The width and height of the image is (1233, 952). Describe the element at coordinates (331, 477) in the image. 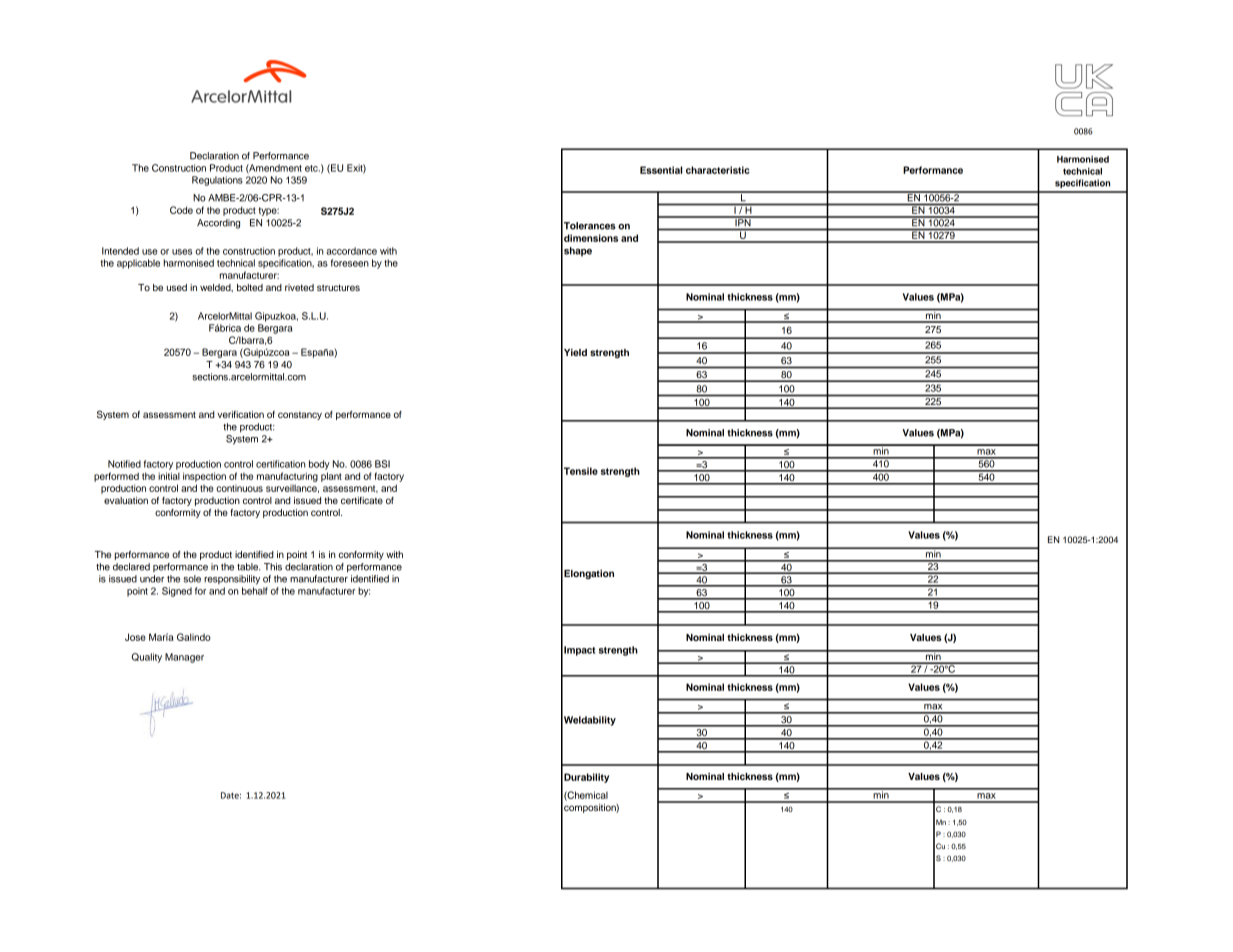

I see `plant` at that location.
